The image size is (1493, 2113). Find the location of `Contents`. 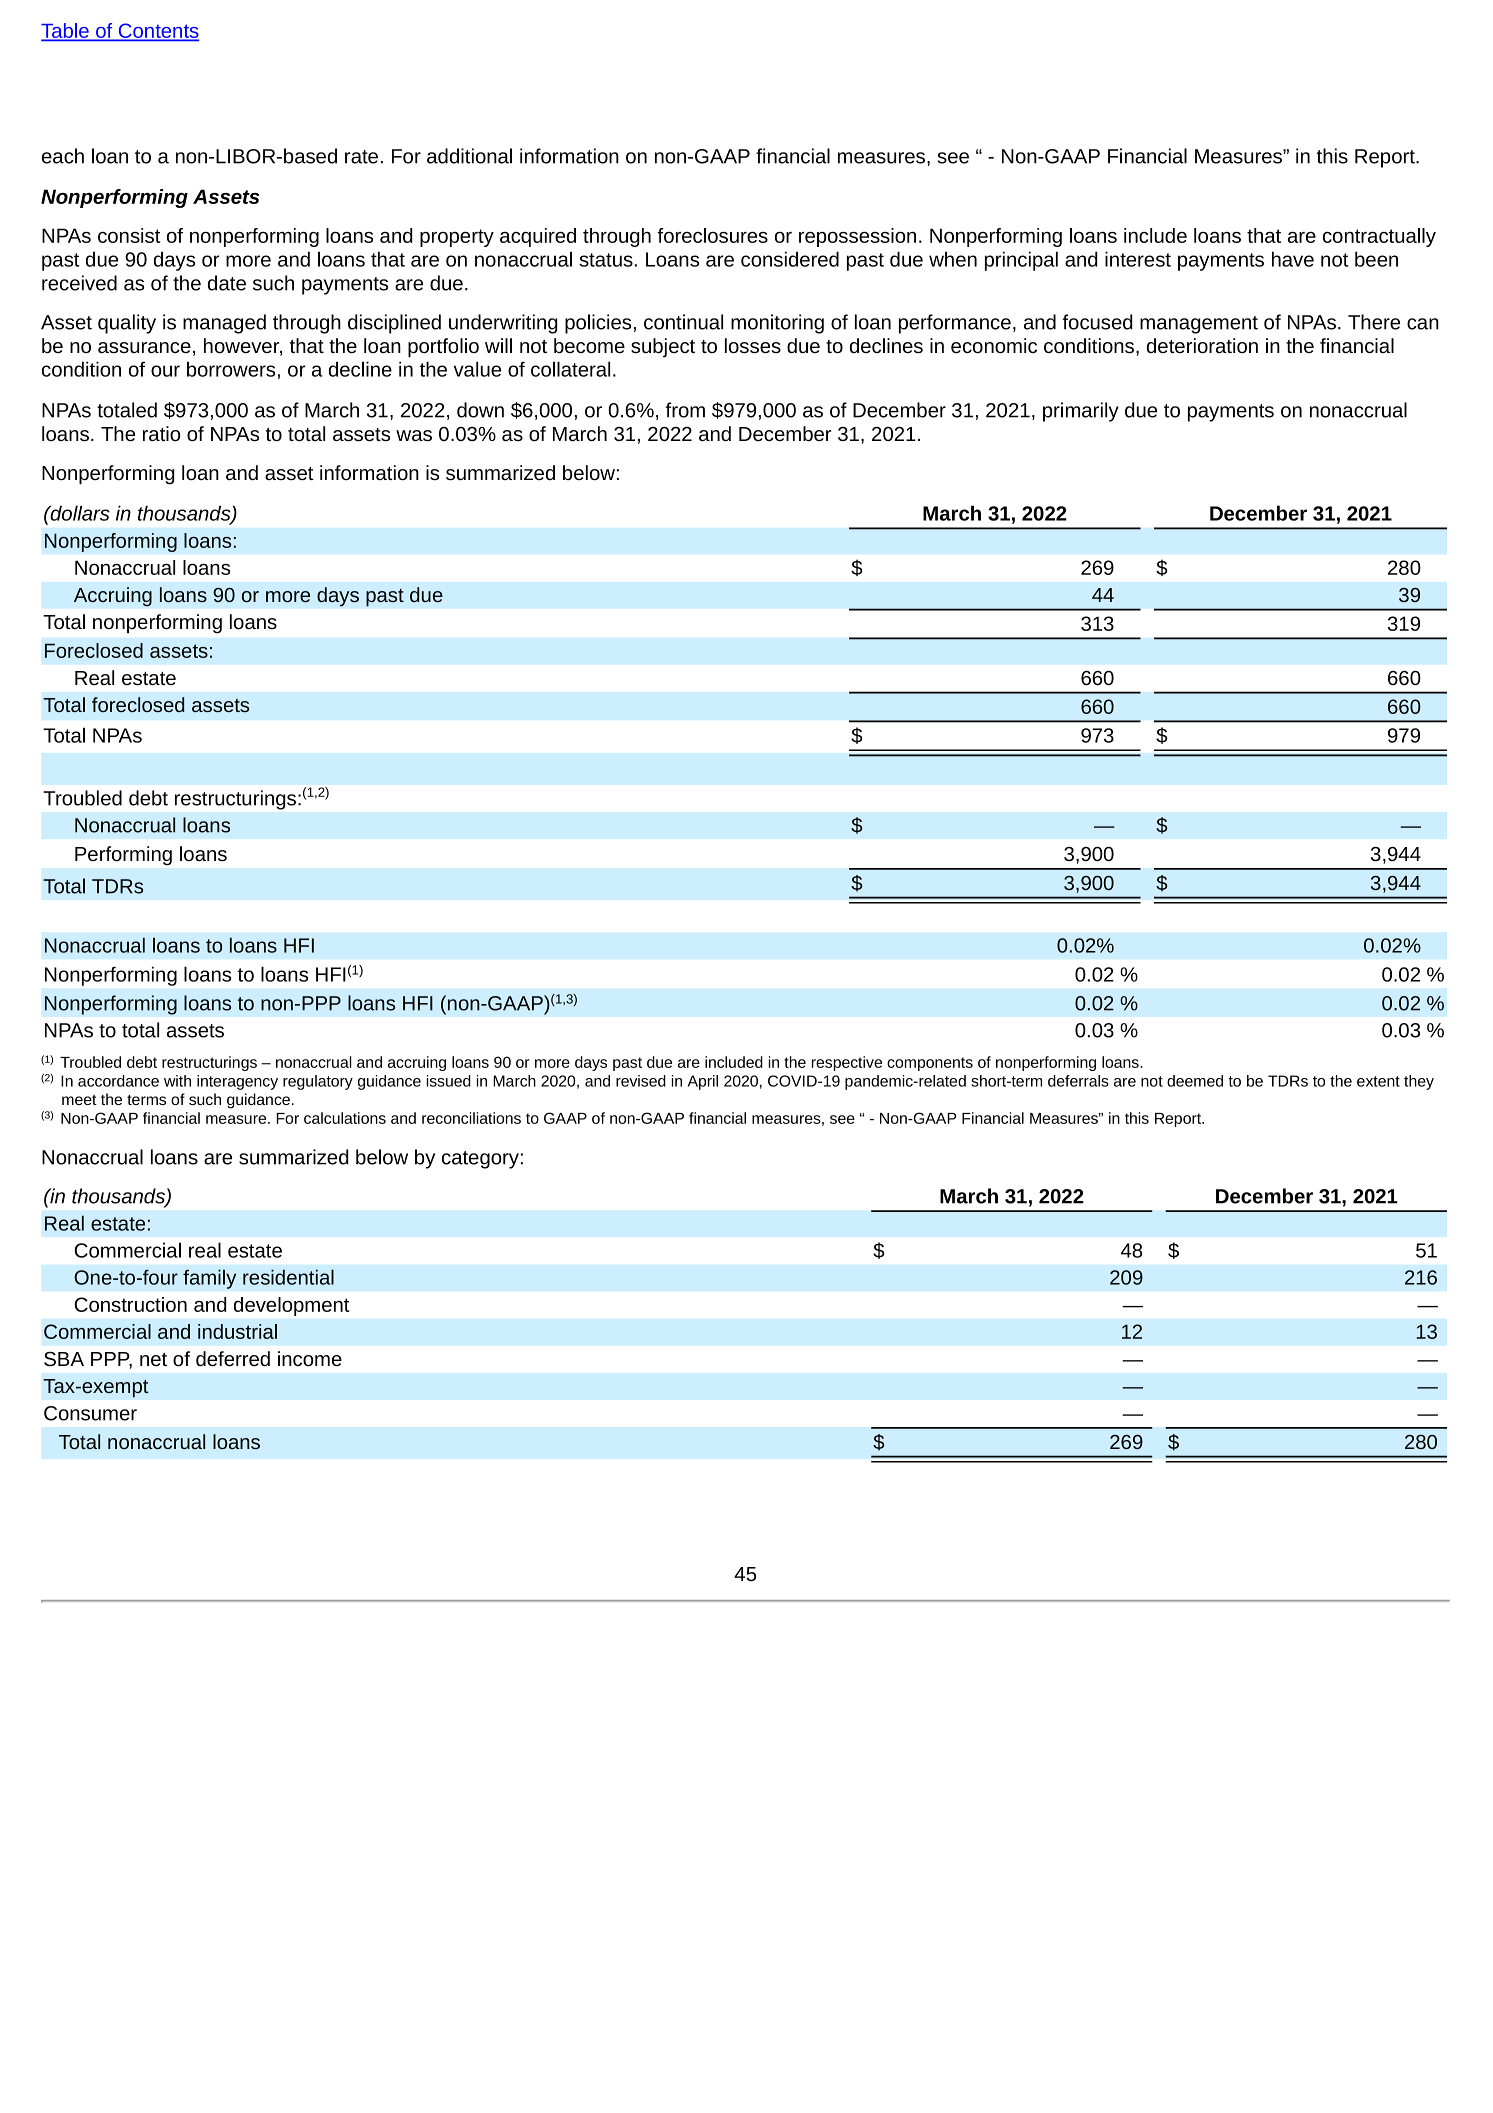

Contents is located at coordinates (157, 32).
